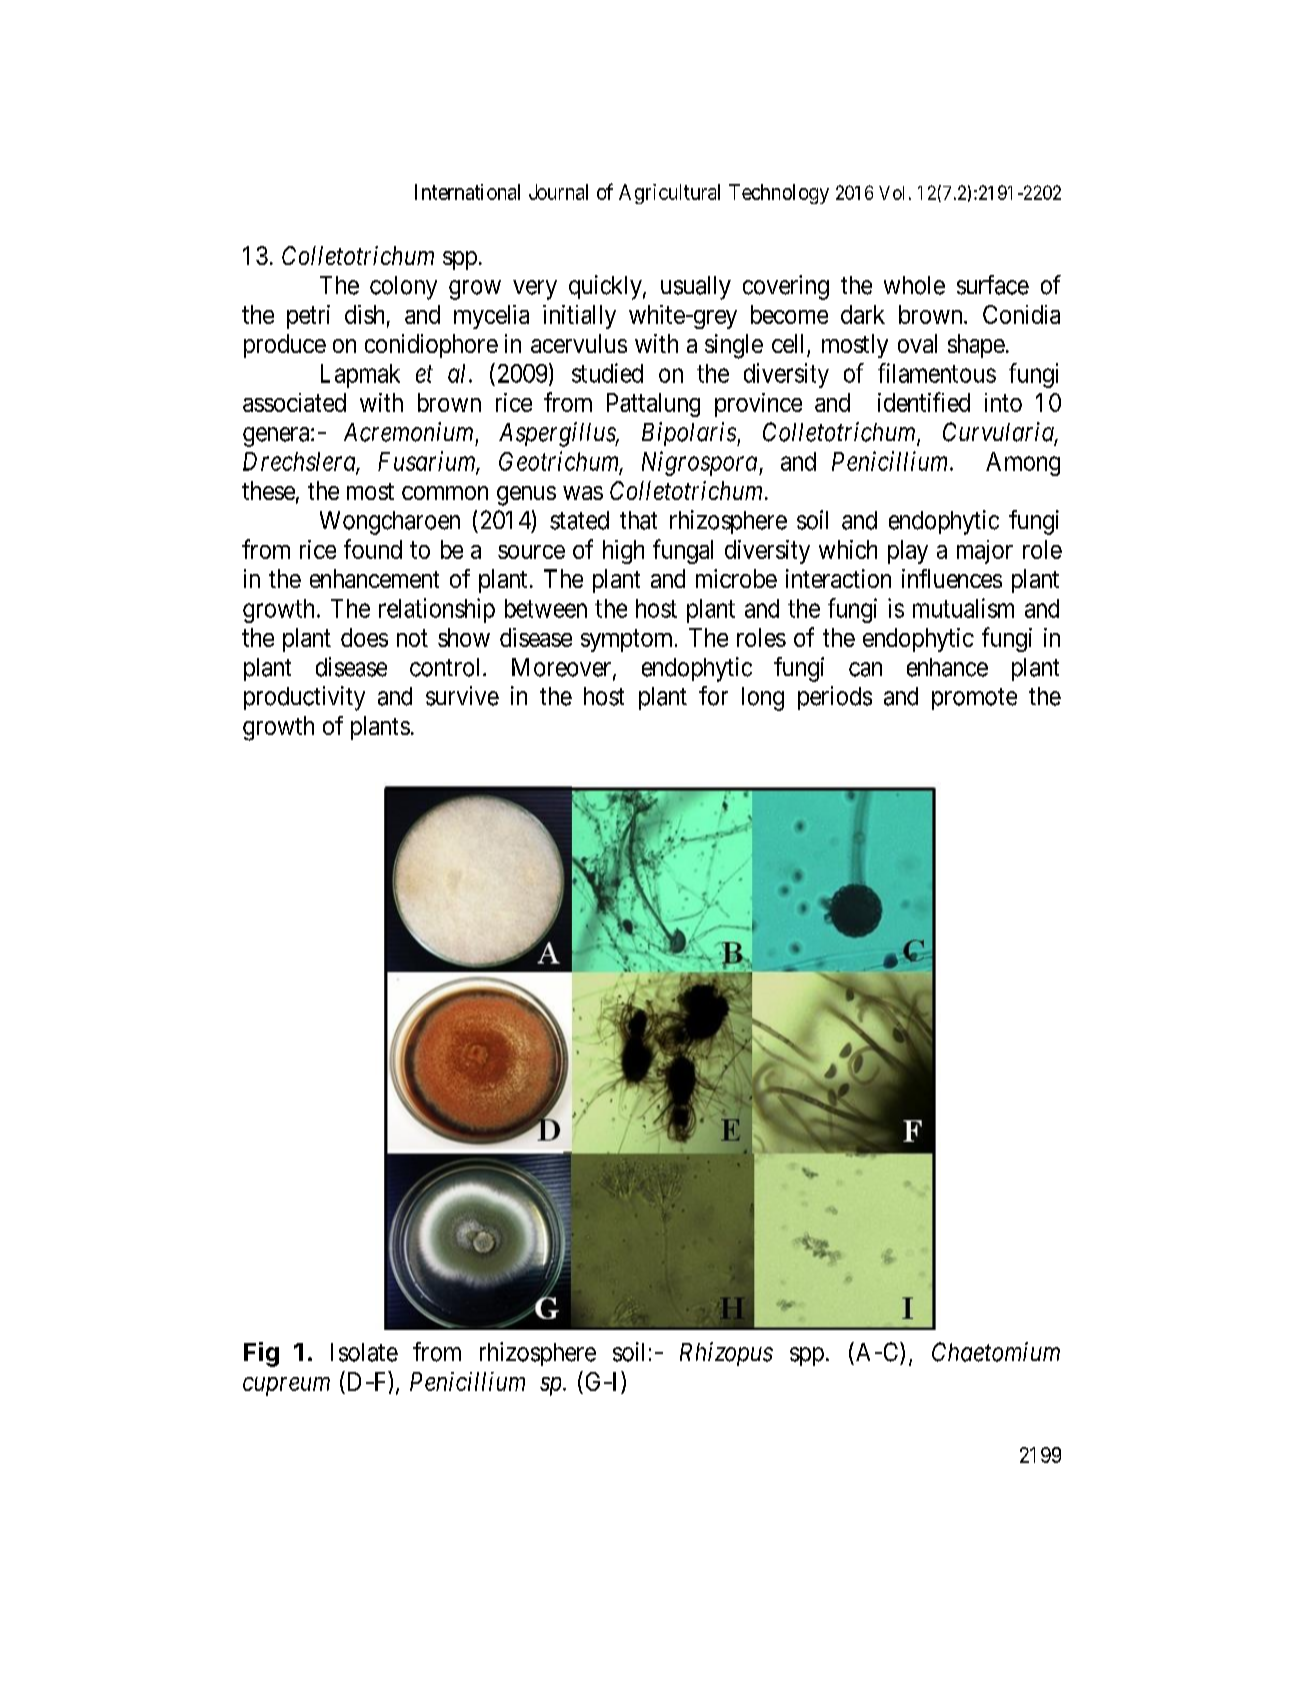 The width and height of the screenshot is (1302, 1685). I want to click on colony, so click(403, 288).
